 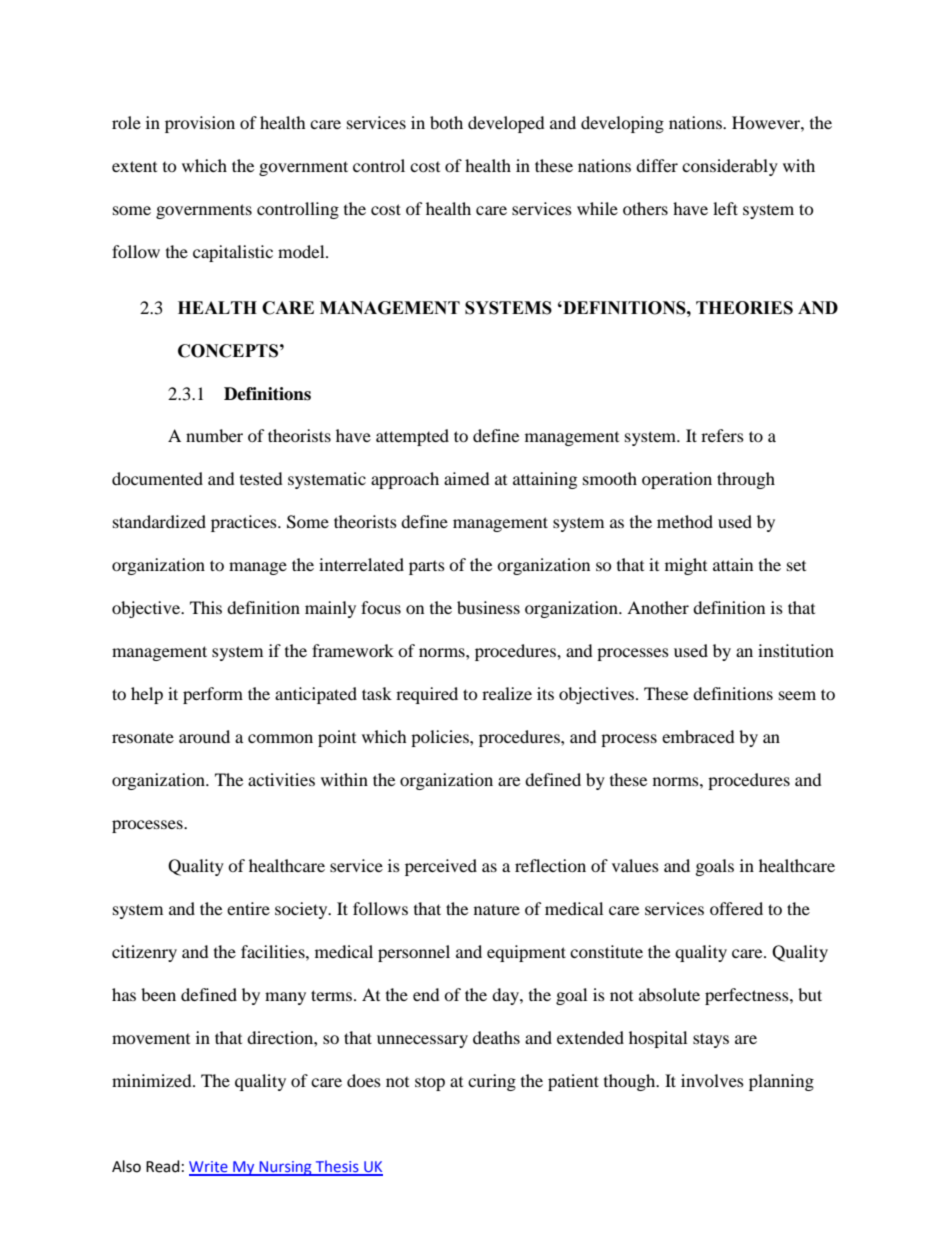 I want to click on documented, so click(x=157, y=478).
